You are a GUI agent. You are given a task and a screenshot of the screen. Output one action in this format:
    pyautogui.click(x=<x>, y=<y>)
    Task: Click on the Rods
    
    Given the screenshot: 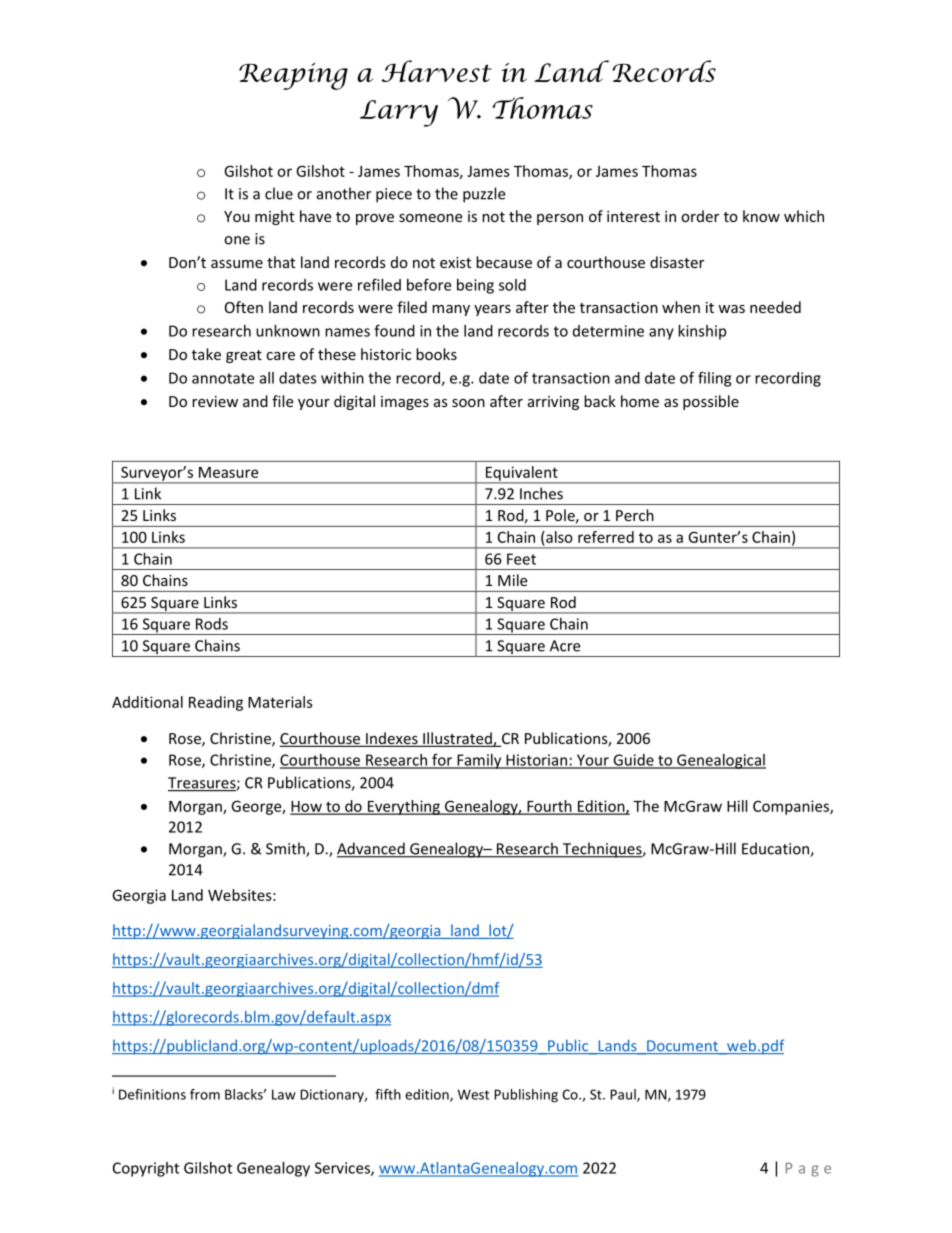 What is the action you would take?
    pyautogui.click(x=212, y=624)
